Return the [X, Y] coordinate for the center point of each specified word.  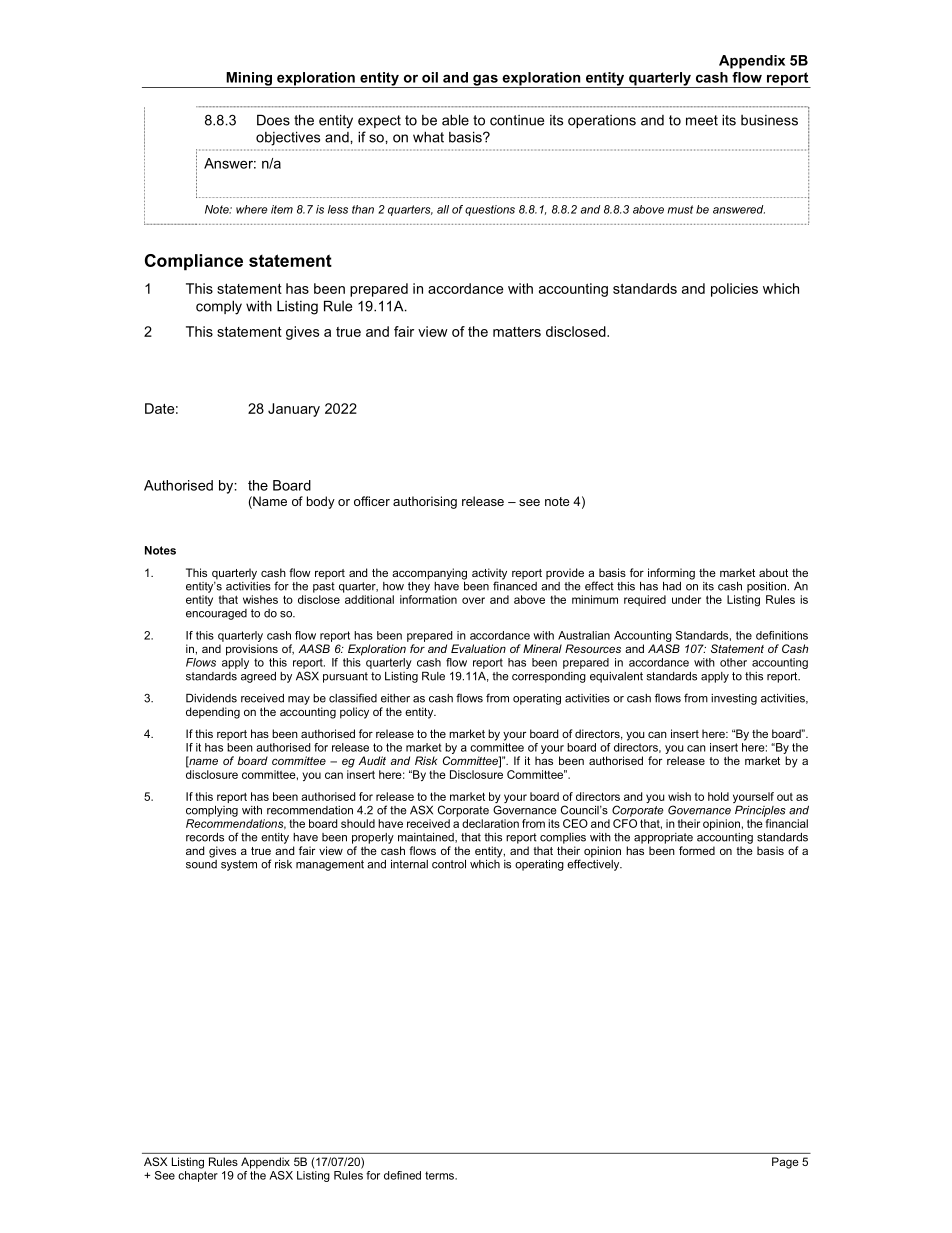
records [205, 837]
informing [671, 574]
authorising [425, 502]
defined [402, 1175]
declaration [490, 823]
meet [702, 120]
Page [785, 1163]
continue [517, 120]
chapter [198, 1176]
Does [273, 120]
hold [718, 796]
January [294, 410]
